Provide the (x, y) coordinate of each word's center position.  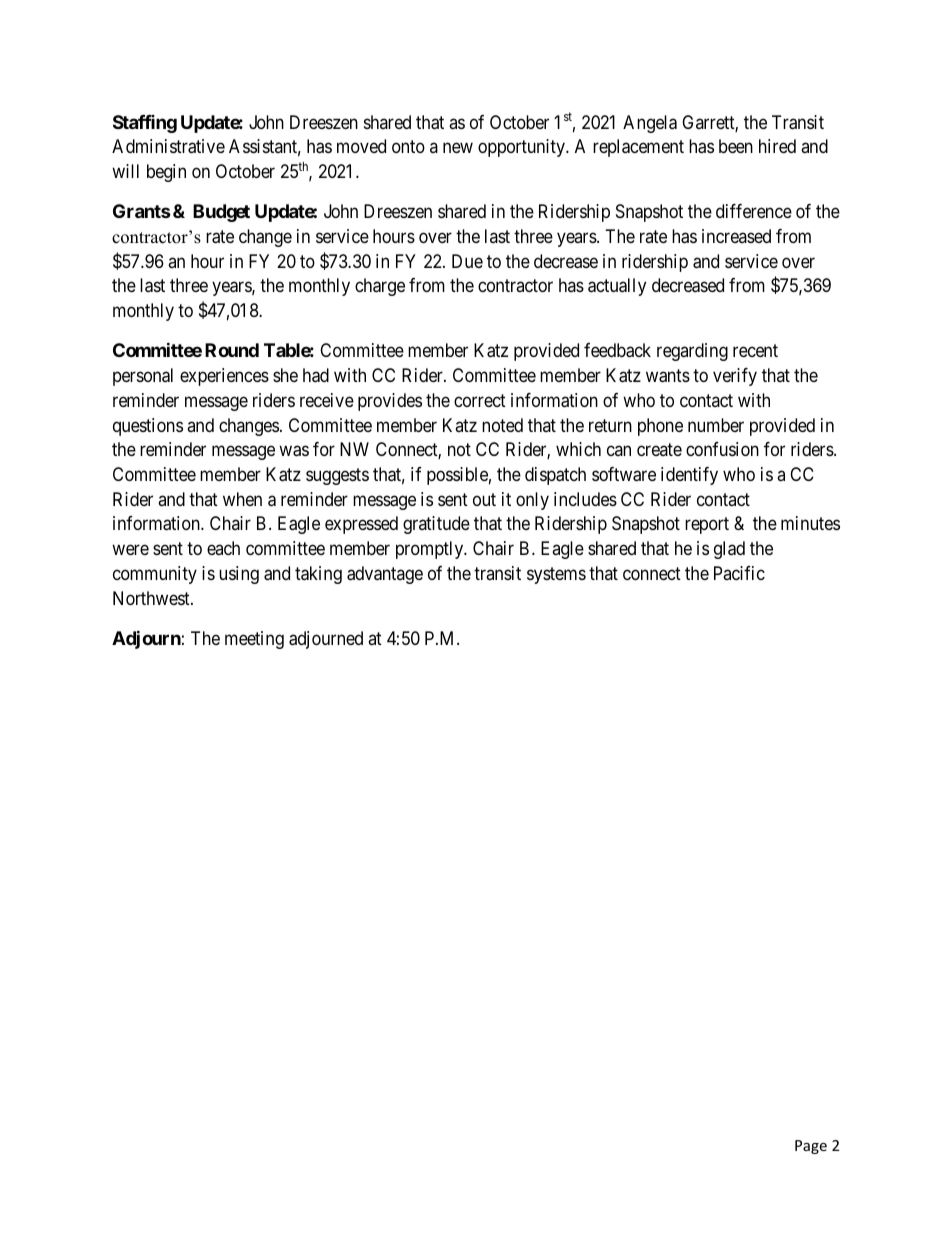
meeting (254, 640)
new (458, 148)
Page (811, 1147)
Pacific (739, 573)
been (736, 146)
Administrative (168, 146)
